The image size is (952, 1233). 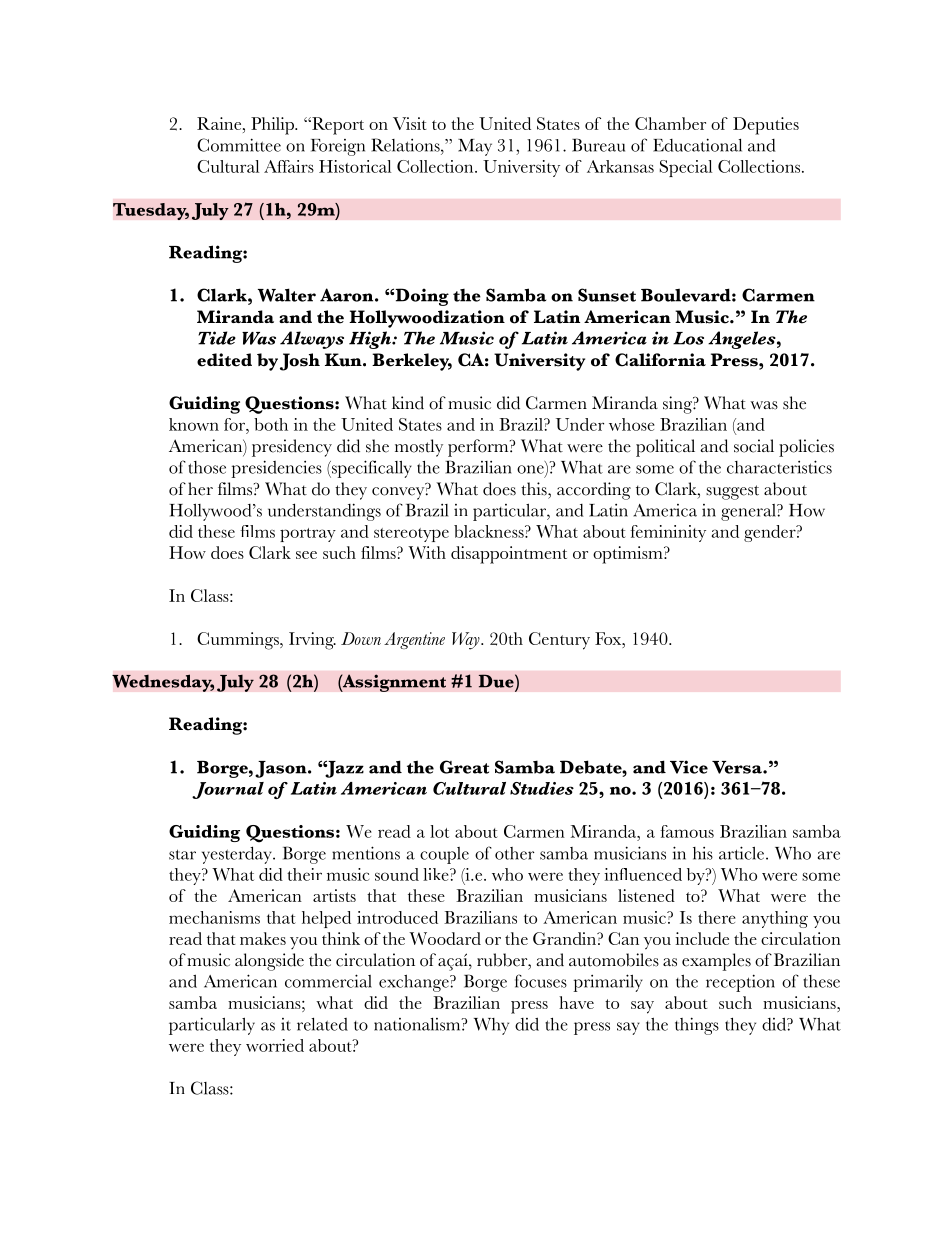 I want to click on Educational, so click(x=697, y=145).
